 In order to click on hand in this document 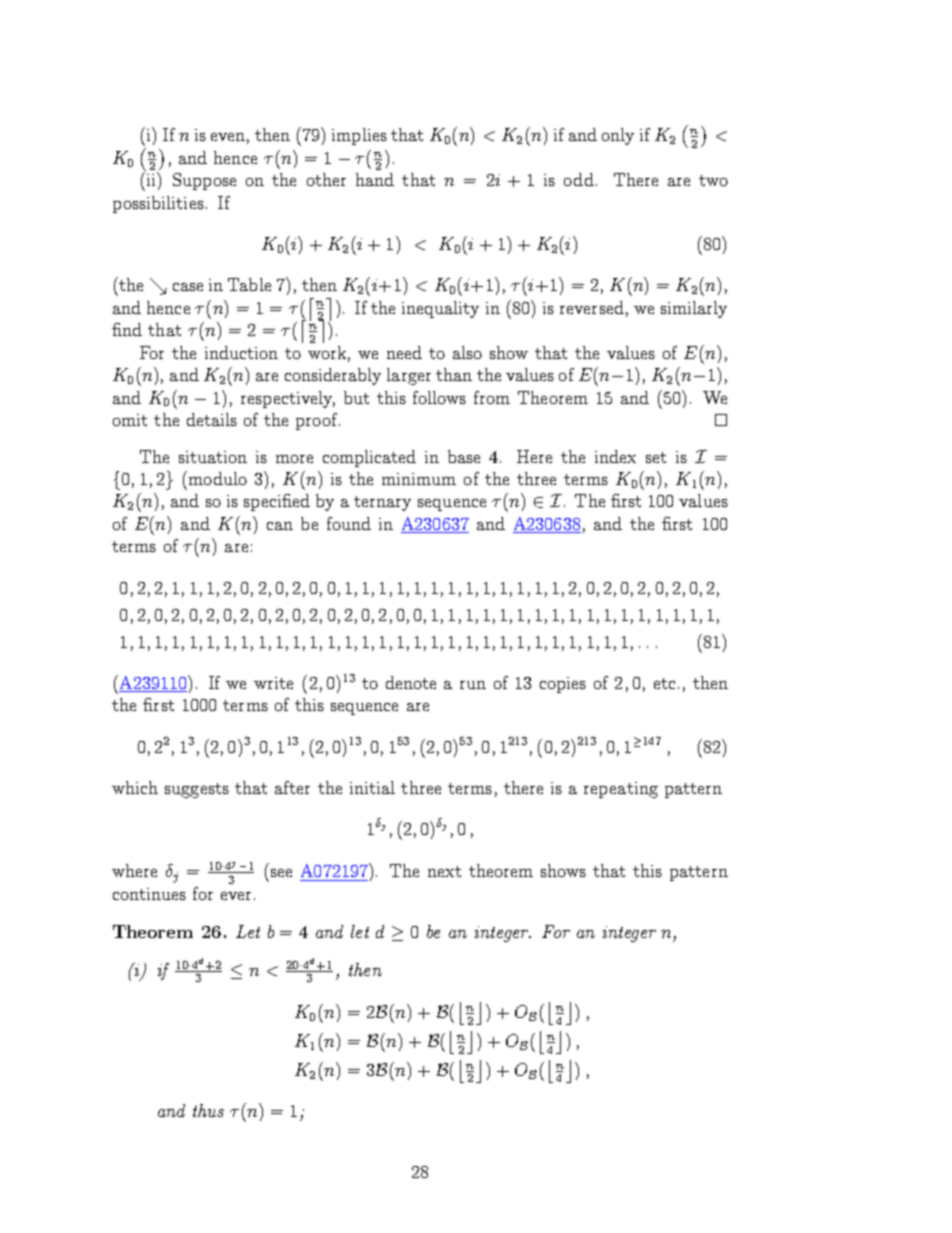, I will do `click(375, 179)`.
